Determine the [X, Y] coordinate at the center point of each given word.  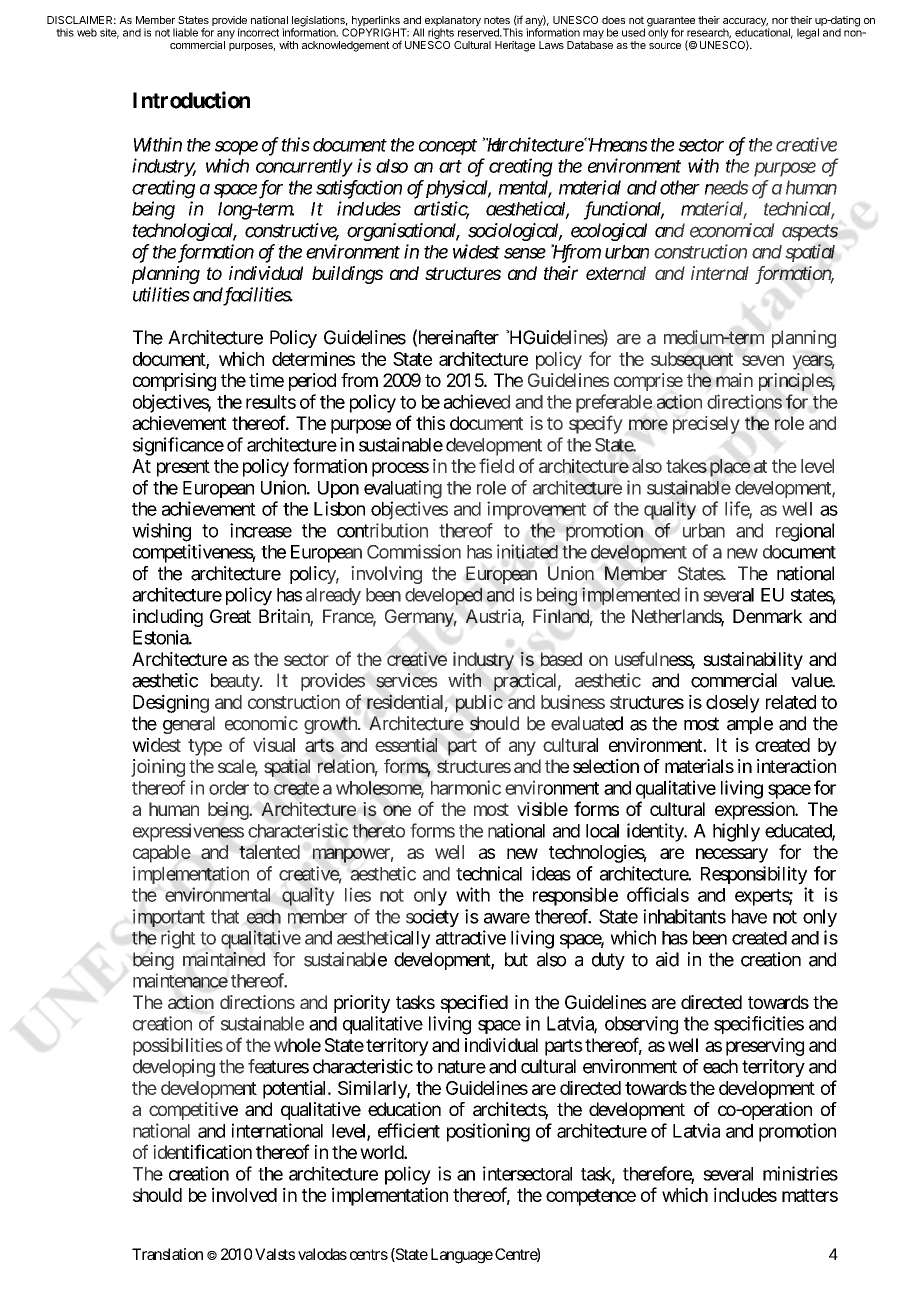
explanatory [452, 22]
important [169, 918]
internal [720, 273]
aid [667, 959]
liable [185, 32]
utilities [161, 294]
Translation [167, 1254]
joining [158, 768]
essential [406, 744]
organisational [403, 232]
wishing [161, 532]
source [665, 46]
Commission [414, 551]
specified [474, 1004]
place [730, 468]
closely [733, 704]
